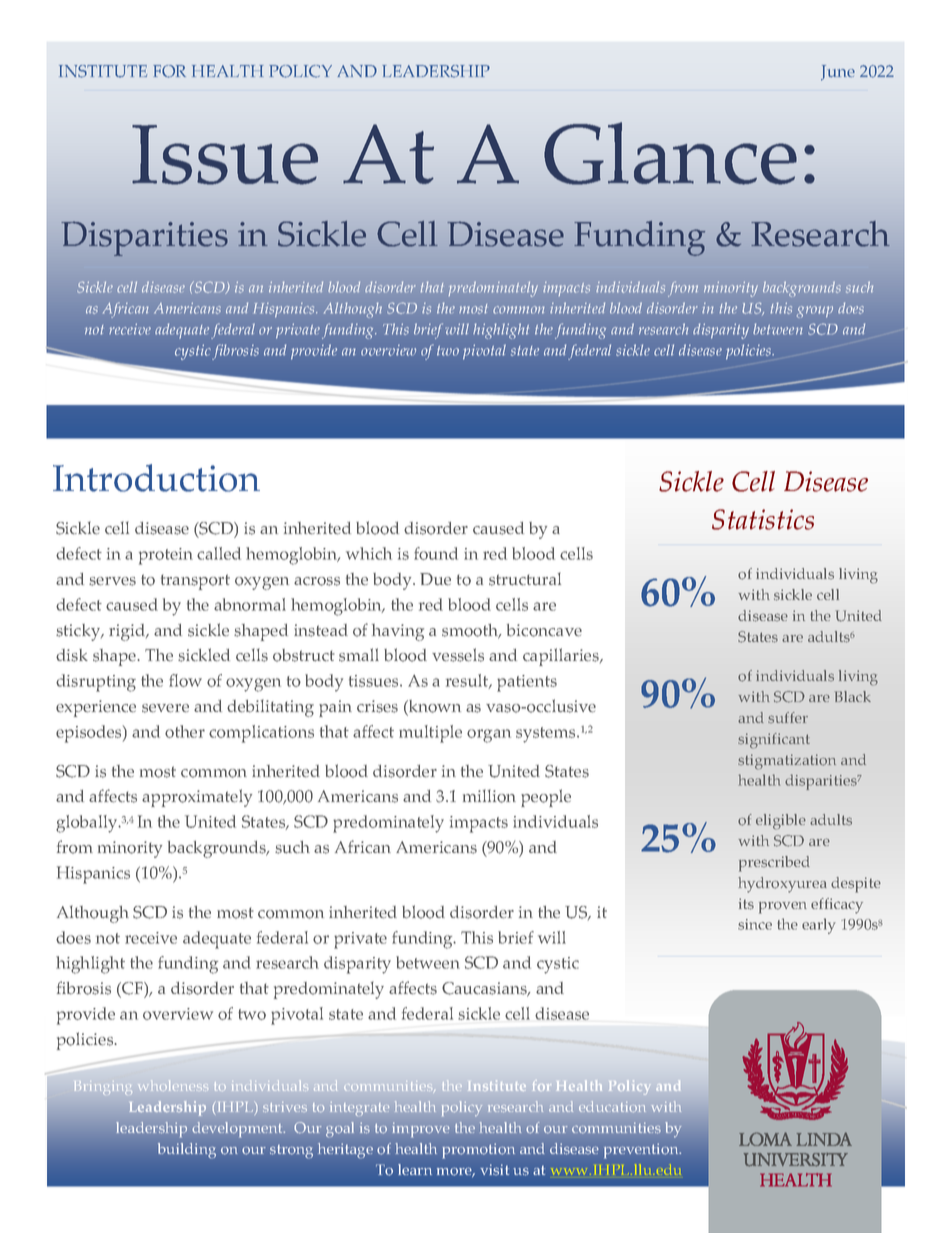 This image has width=952, height=1233. Describe the element at coordinates (489, 796) in the image. I see `million` at that location.
